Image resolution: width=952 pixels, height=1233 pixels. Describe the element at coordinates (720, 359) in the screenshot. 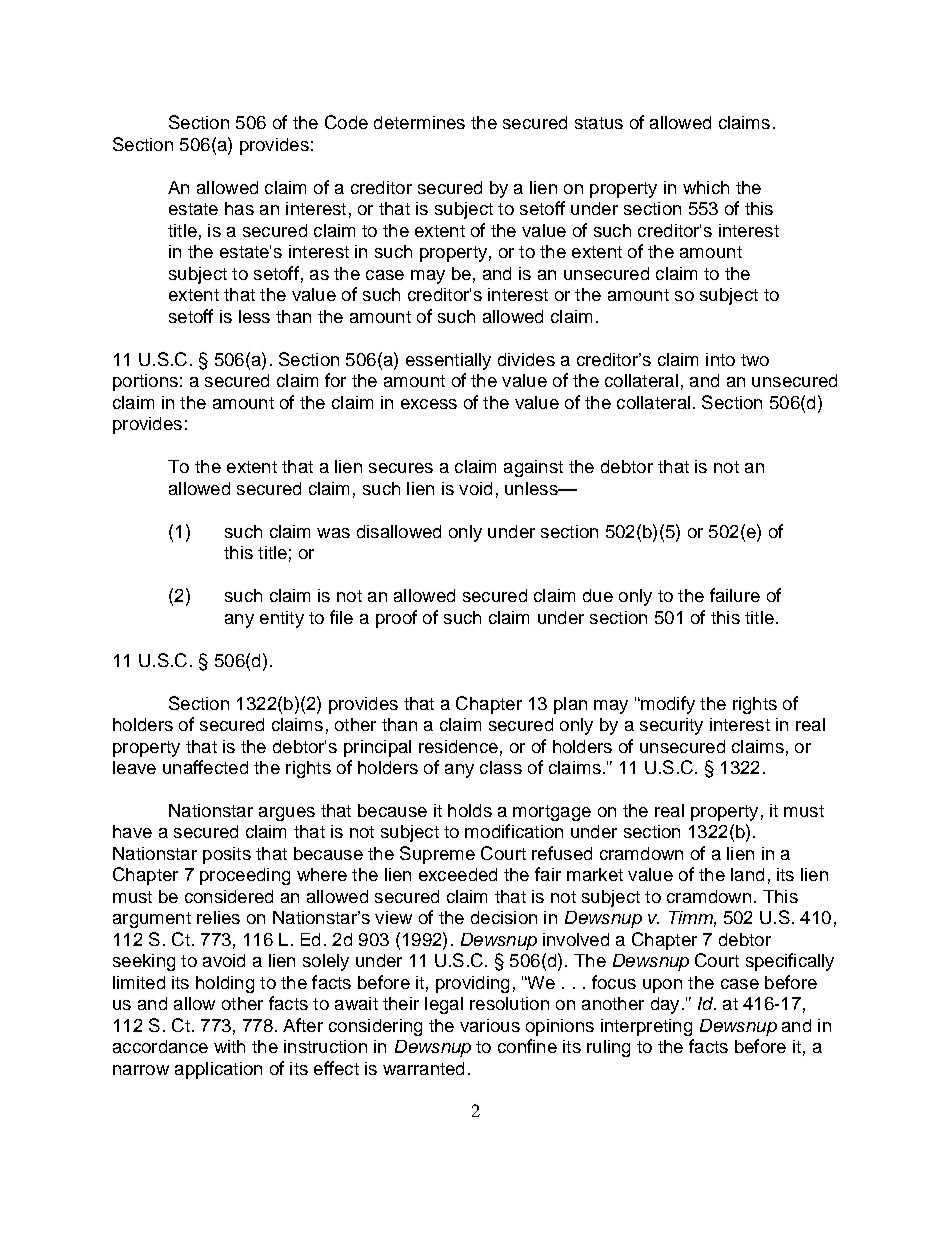

I see `into` at that location.
